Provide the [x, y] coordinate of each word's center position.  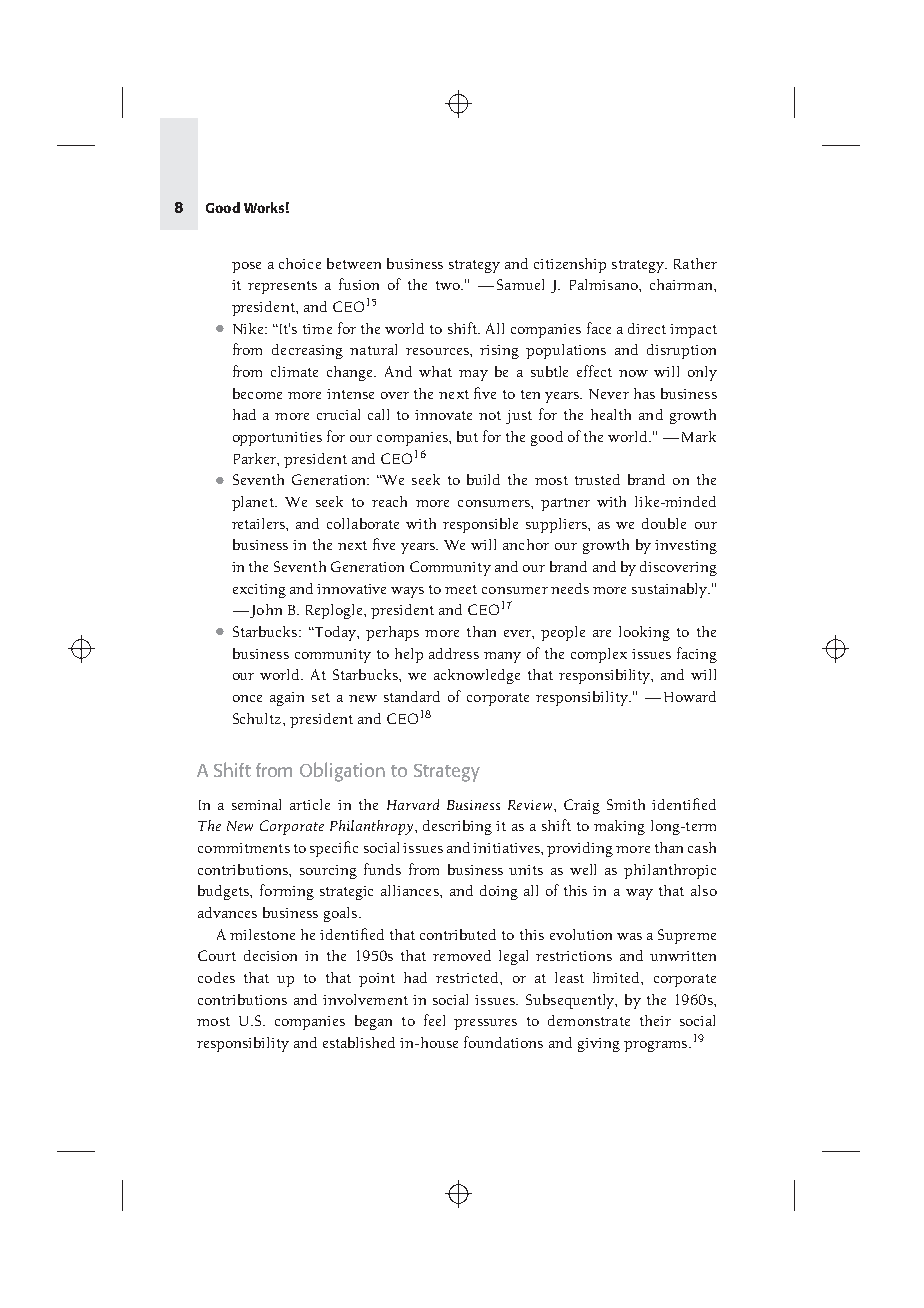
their [655, 1020]
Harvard [413, 804]
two [449, 285]
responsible [480, 525]
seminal [256, 804]
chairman [682, 284]
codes [216, 977]
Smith [626, 804]
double [664, 523]
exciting [259, 591]
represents [282, 287]
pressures [485, 1024]
